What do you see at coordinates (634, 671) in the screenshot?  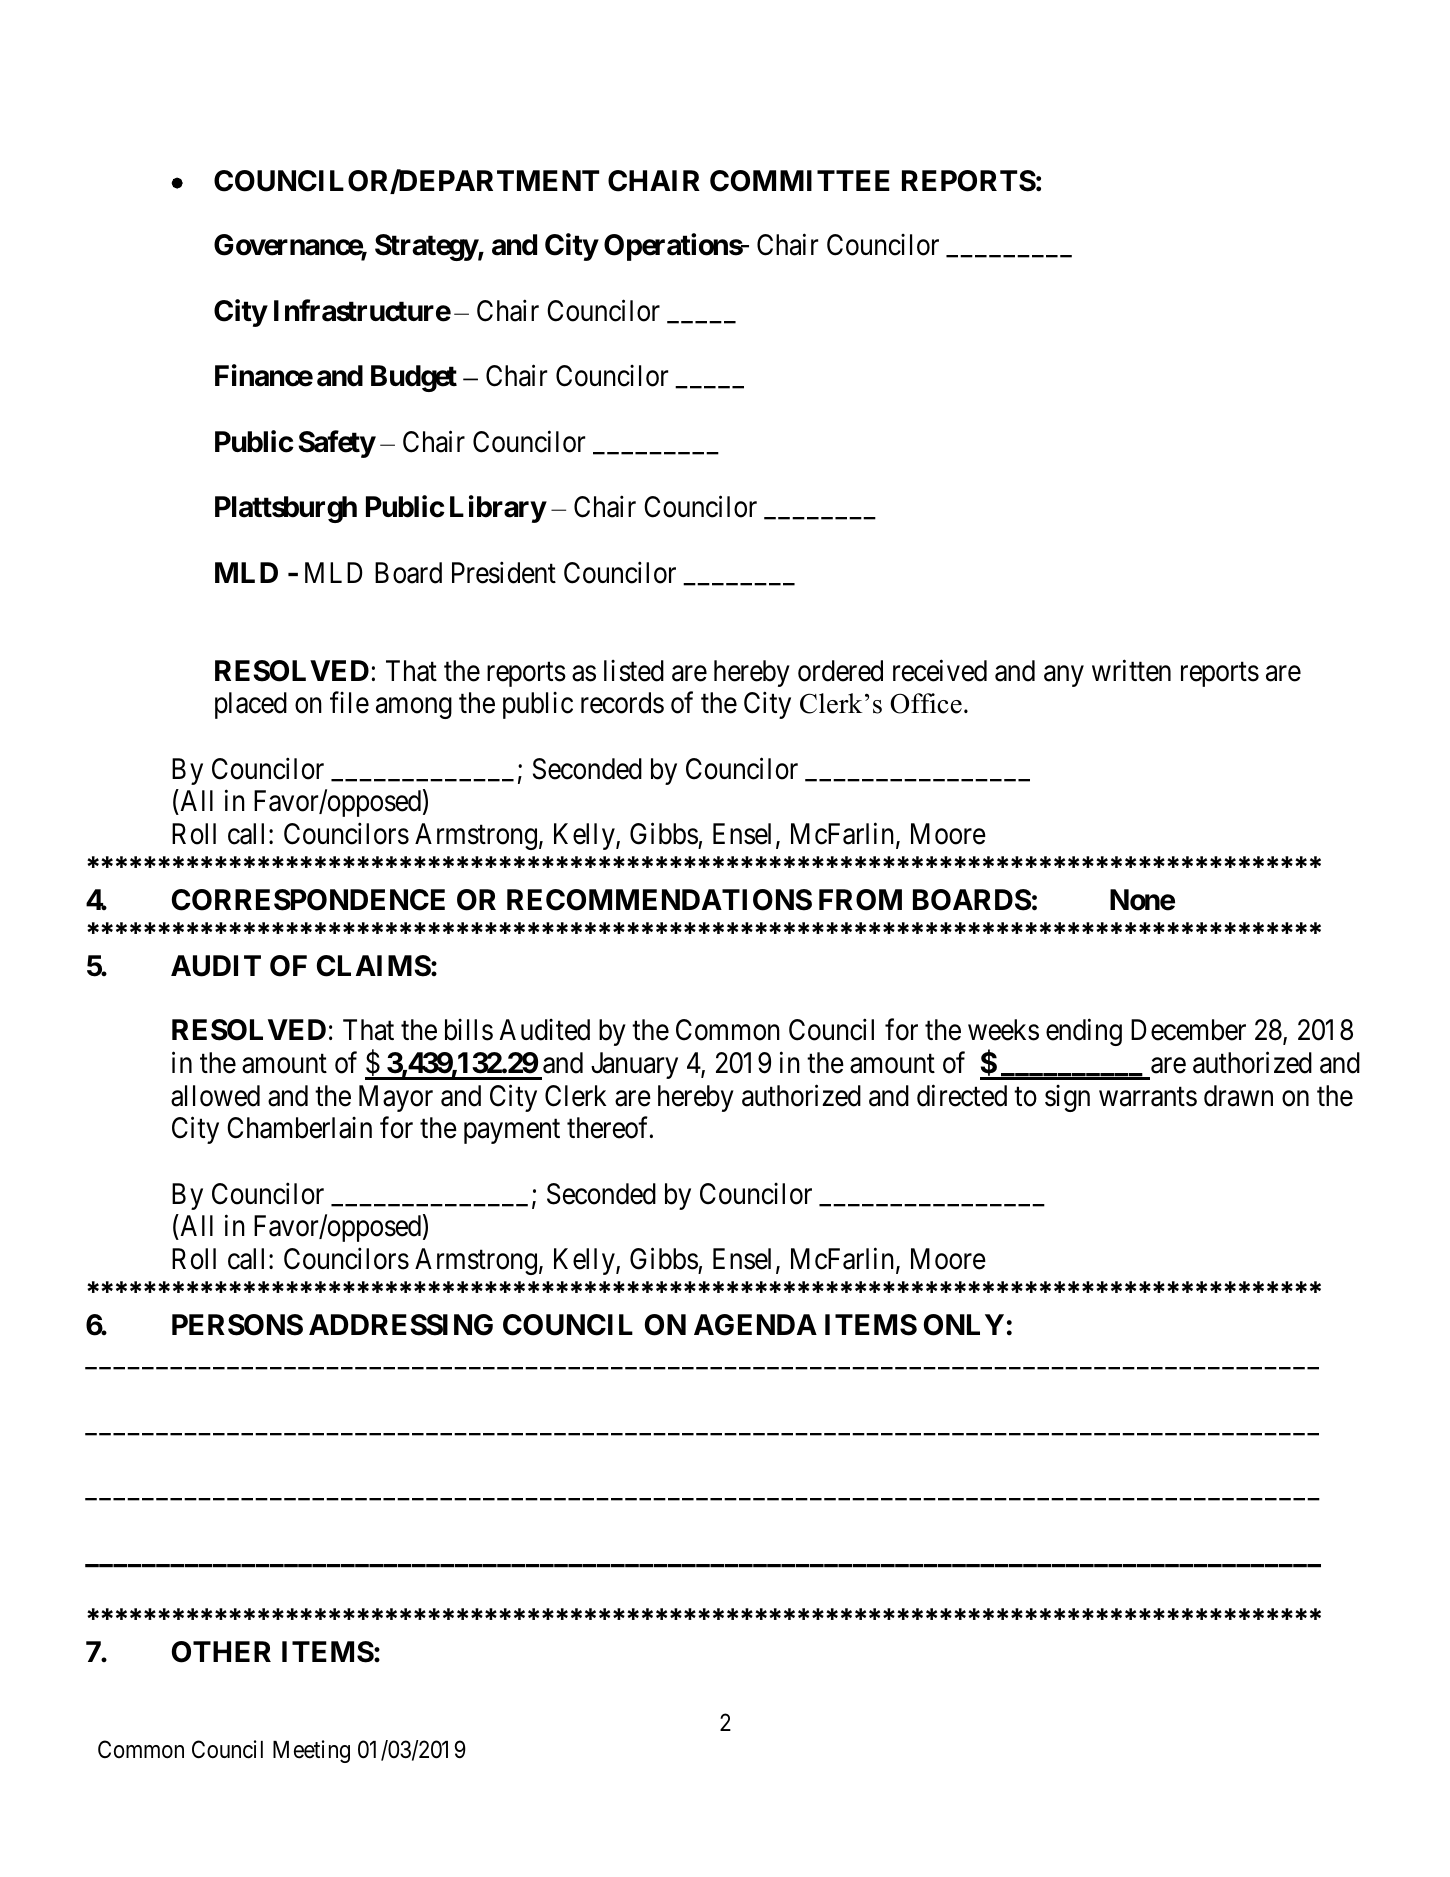 I see `listed` at bounding box center [634, 671].
